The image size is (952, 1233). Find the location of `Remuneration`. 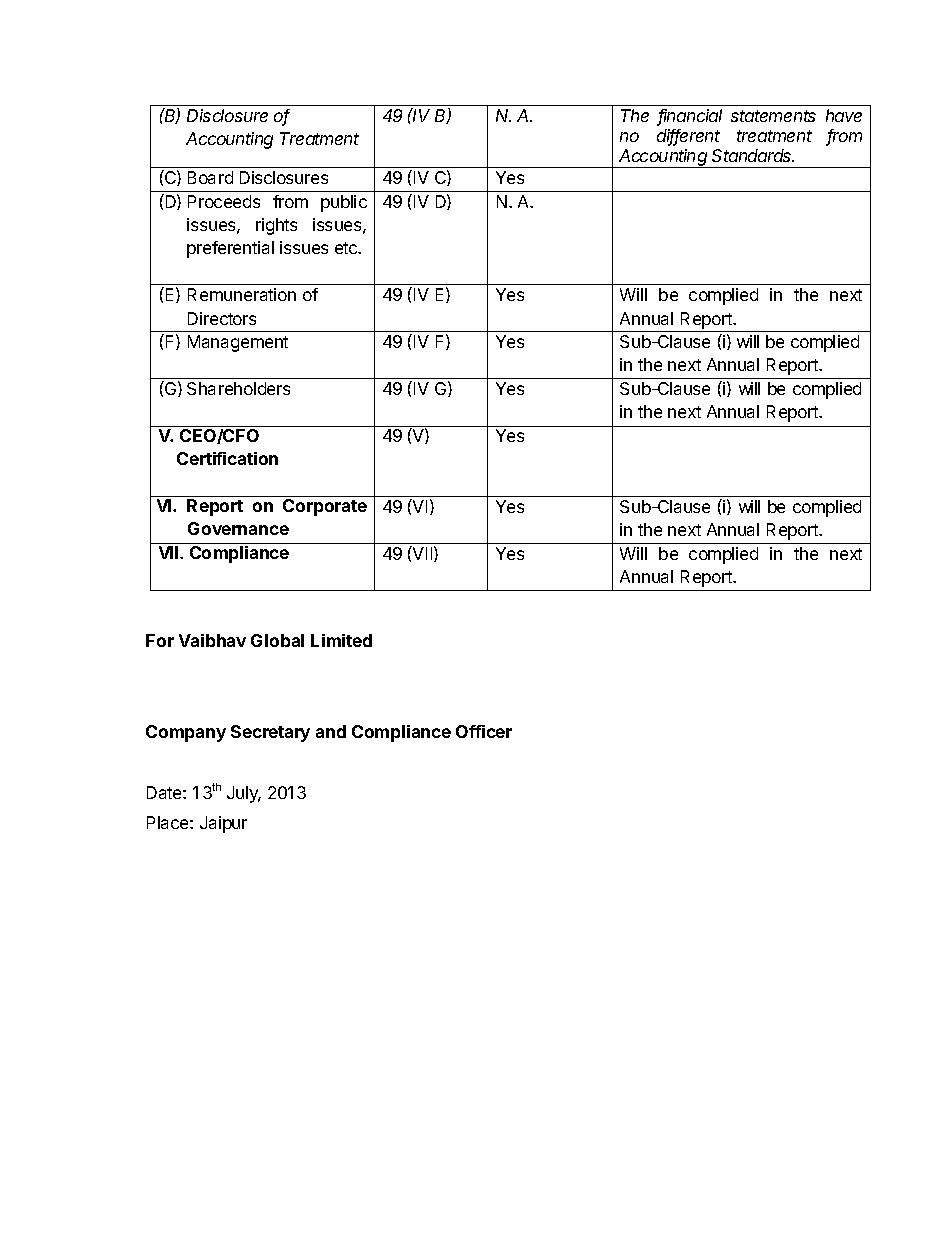

Remuneration is located at coordinates (242, 294).
